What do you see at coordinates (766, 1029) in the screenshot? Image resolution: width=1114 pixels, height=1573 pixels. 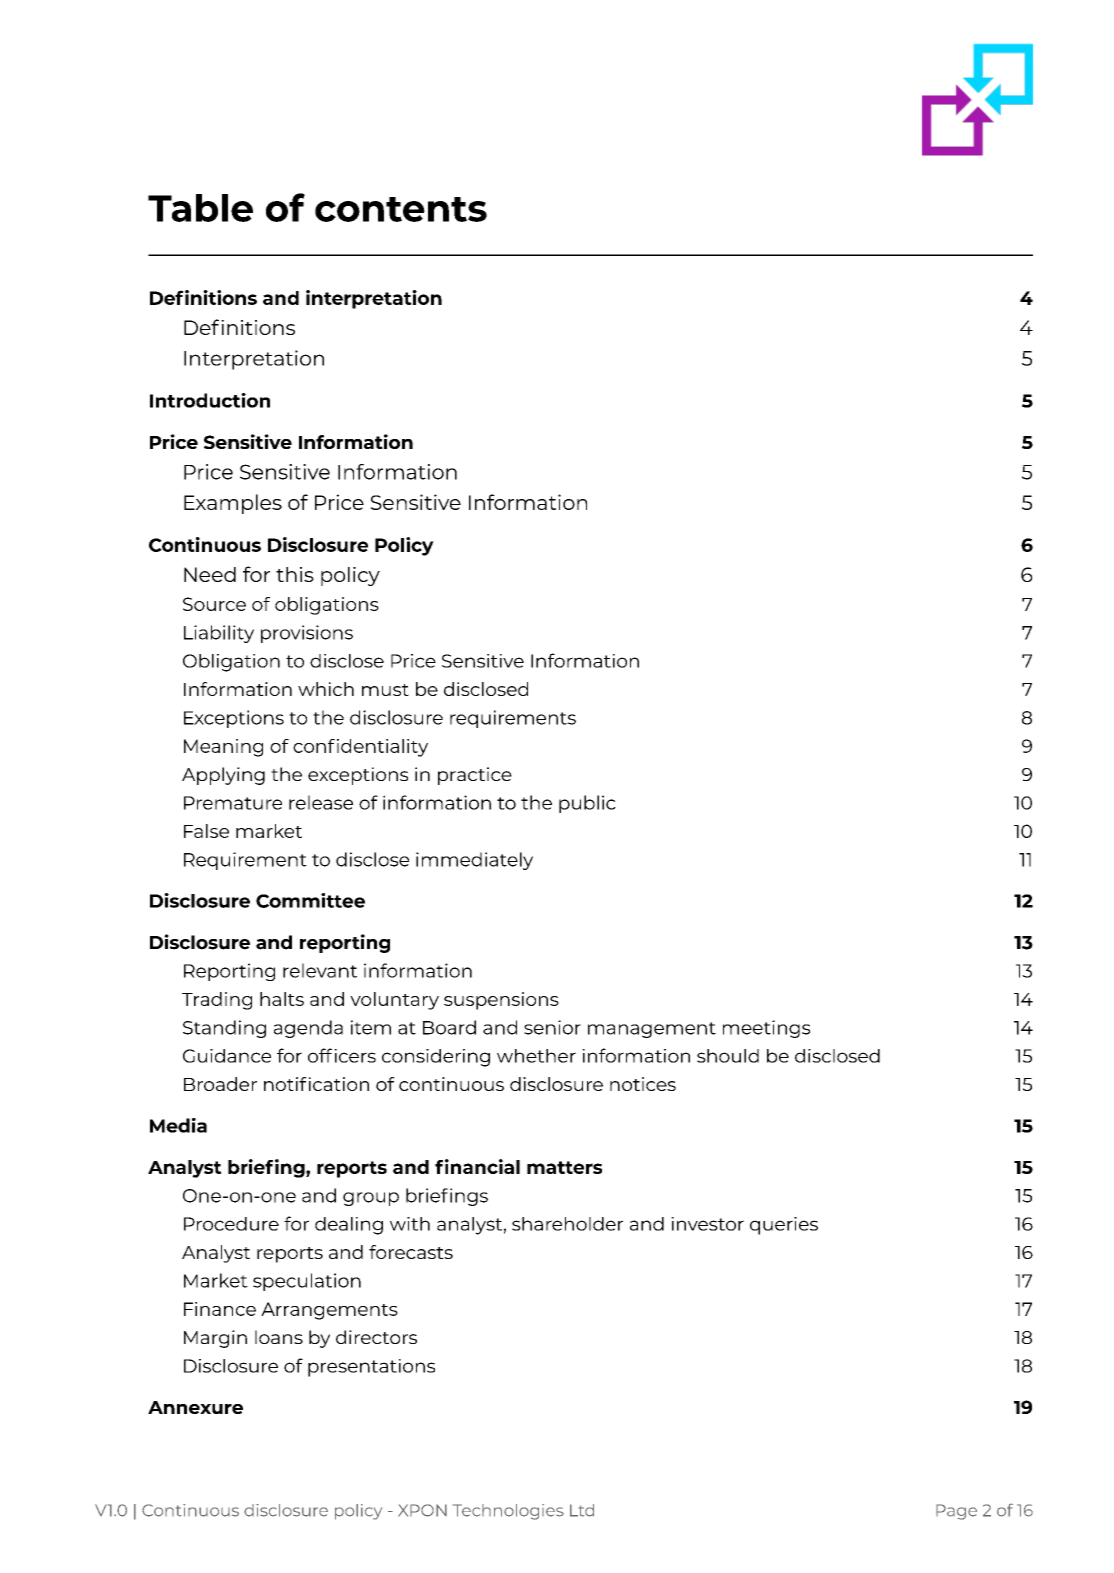 I see `meetings` at bounding box center [766, 1029].
